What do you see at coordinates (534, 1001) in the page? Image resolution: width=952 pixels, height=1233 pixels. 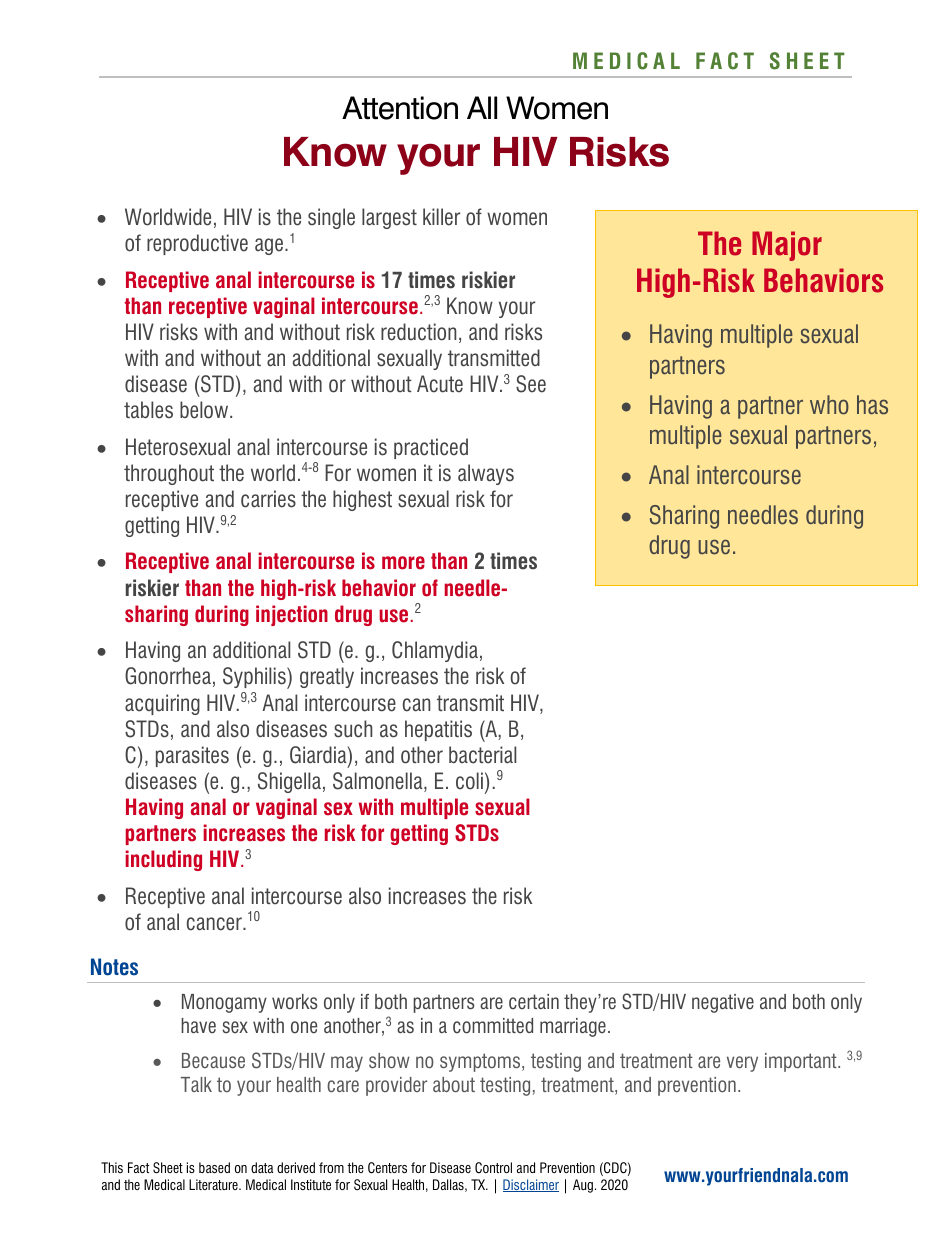 I see `certain` at bounding box center [534, 1001].
